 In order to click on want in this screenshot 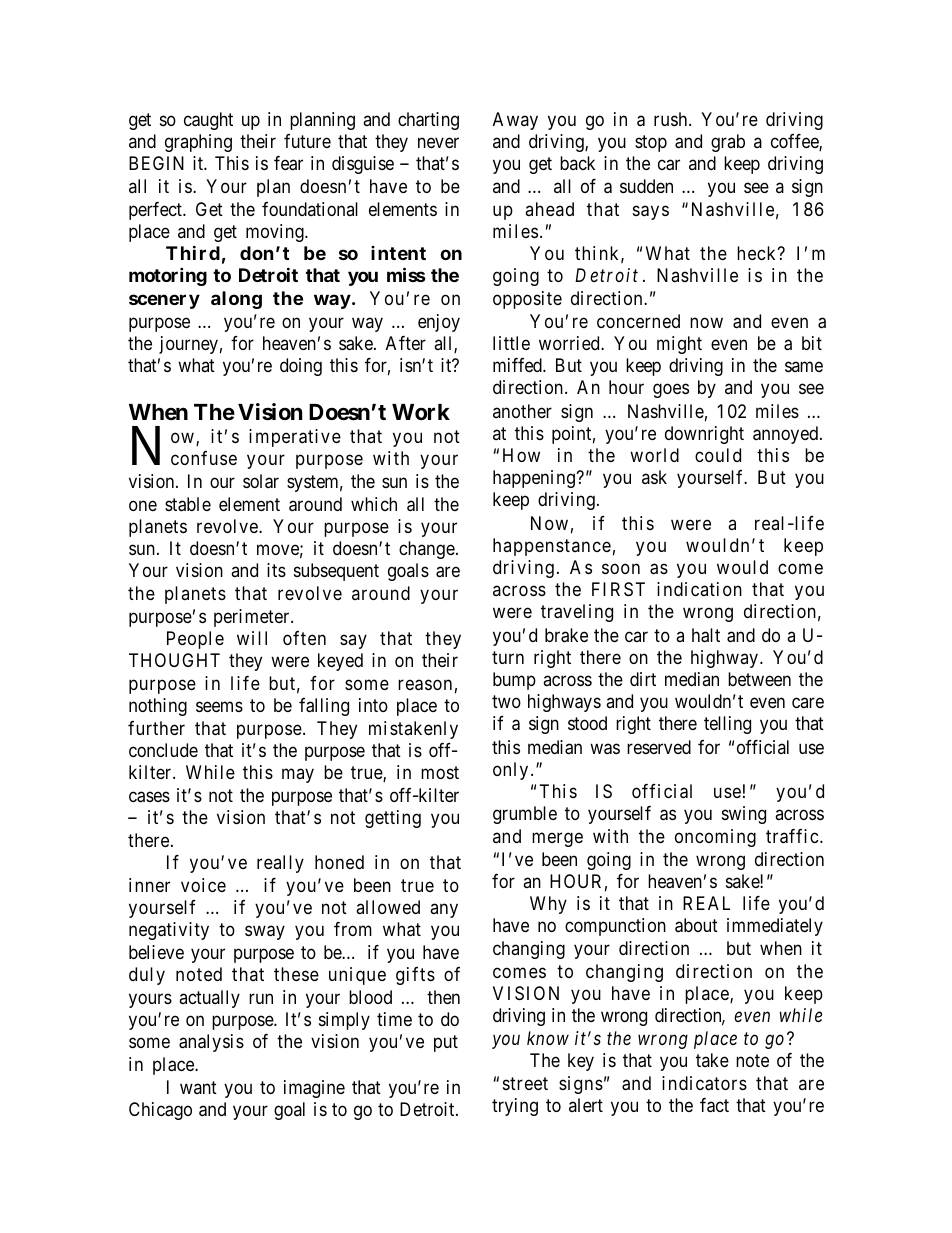, I will do `click(198, 1087)`.
